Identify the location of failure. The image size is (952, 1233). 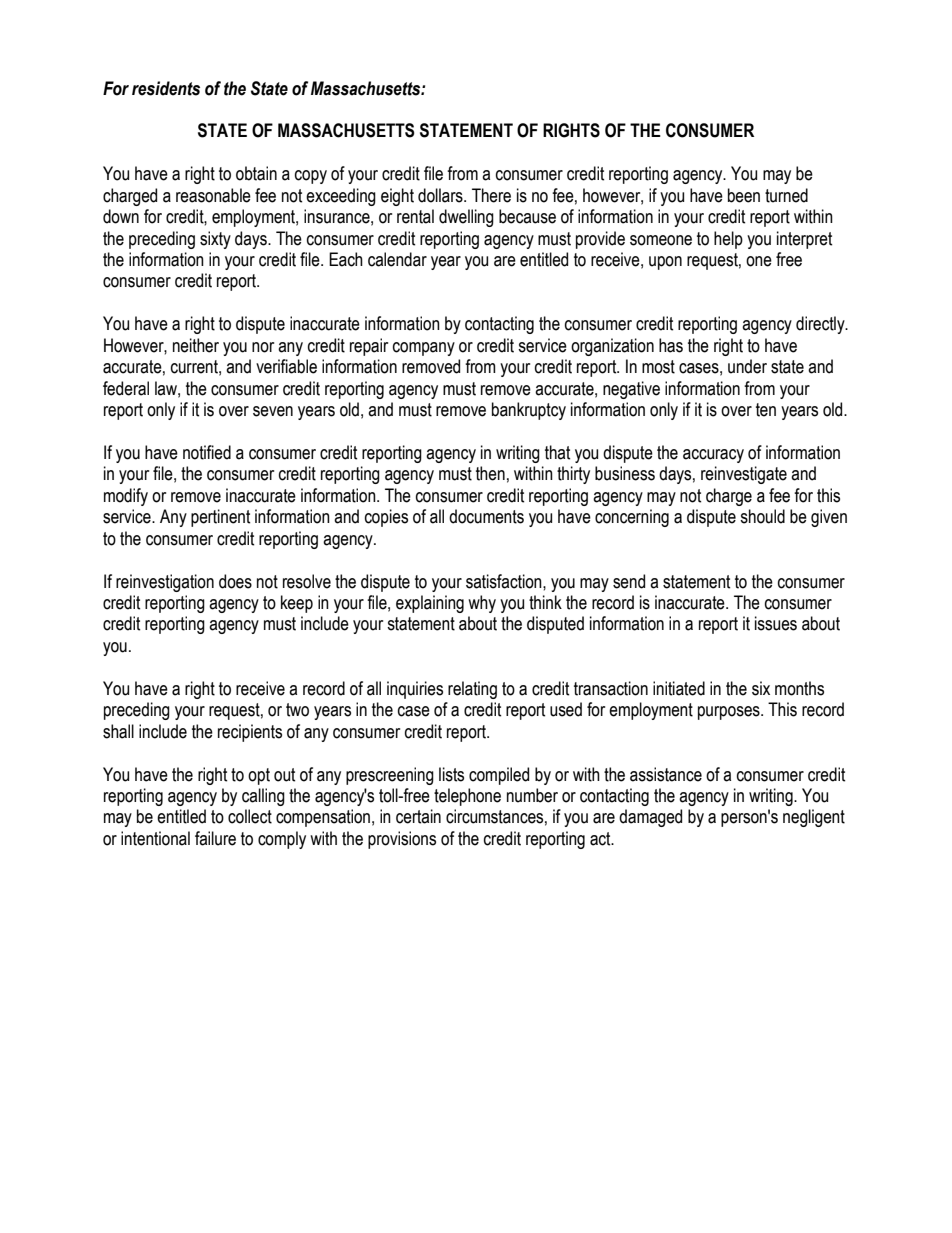
(215, 838).
